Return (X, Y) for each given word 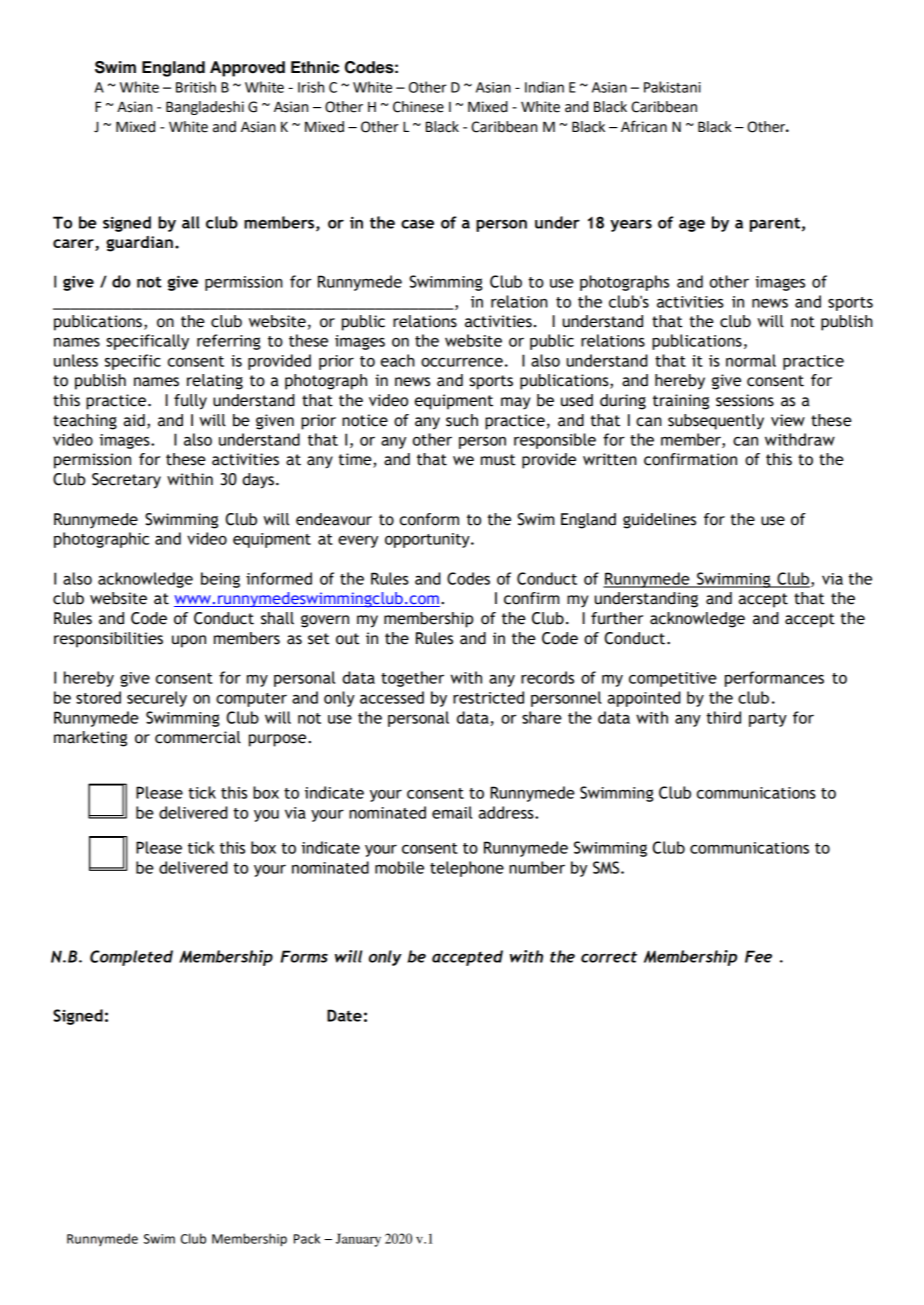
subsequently (716, 422)
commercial (198, 737)
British (196, 87)
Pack (307, 1238)
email (452, 812)
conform (429, 519)
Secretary (126, 481)
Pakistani (672, 87)
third (723, 717)
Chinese (418, 107)
